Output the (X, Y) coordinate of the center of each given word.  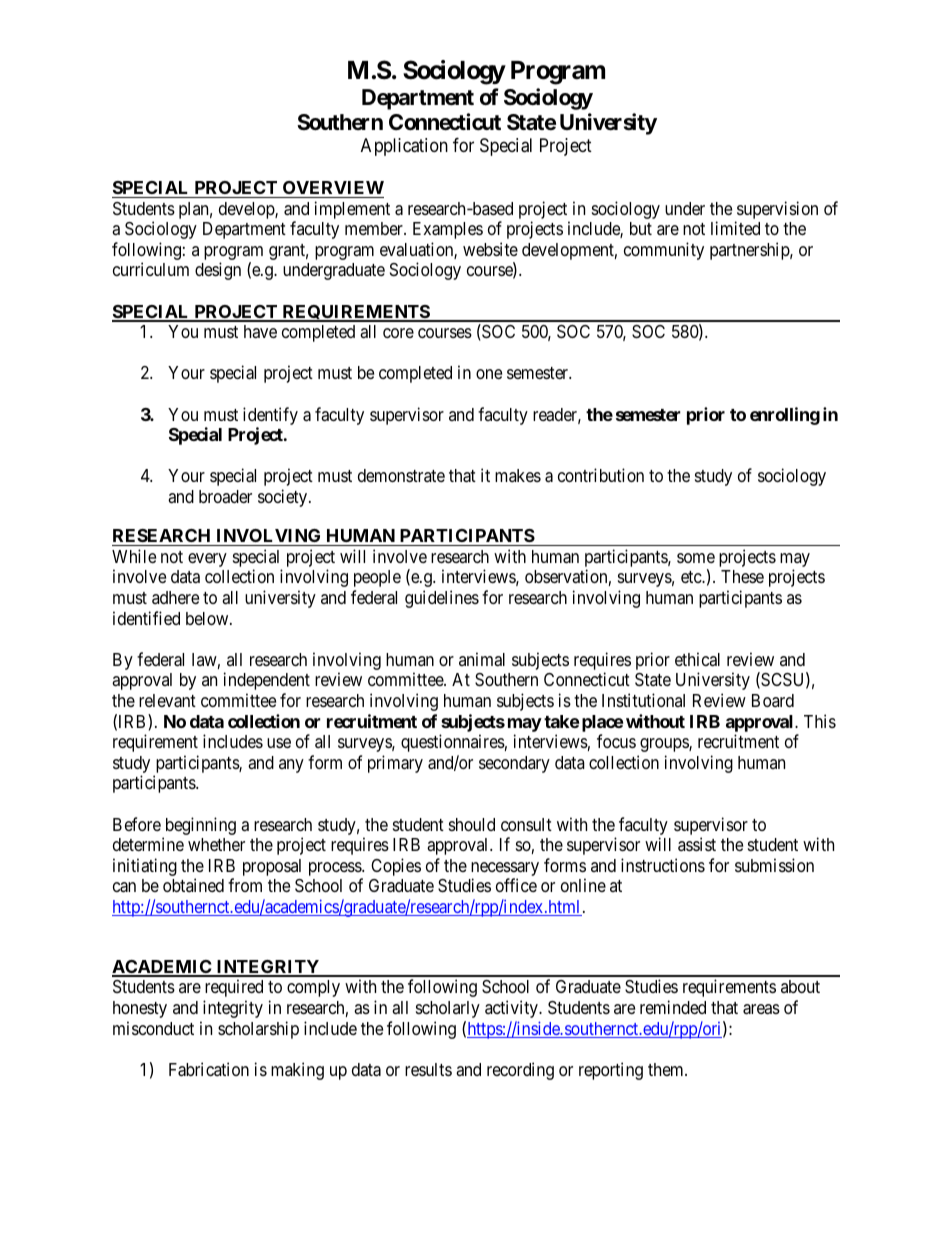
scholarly (448, 1009)
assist (697, 844)
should (472, 824)
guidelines (442, 599)
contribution (601, 475)
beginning (199, 827)
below (208, 618)
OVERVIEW (333, 187)
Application (404, 147)
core (398, 333)
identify (270, 417)
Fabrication (209, 1069)
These (742, 576)
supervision (776, 211)
